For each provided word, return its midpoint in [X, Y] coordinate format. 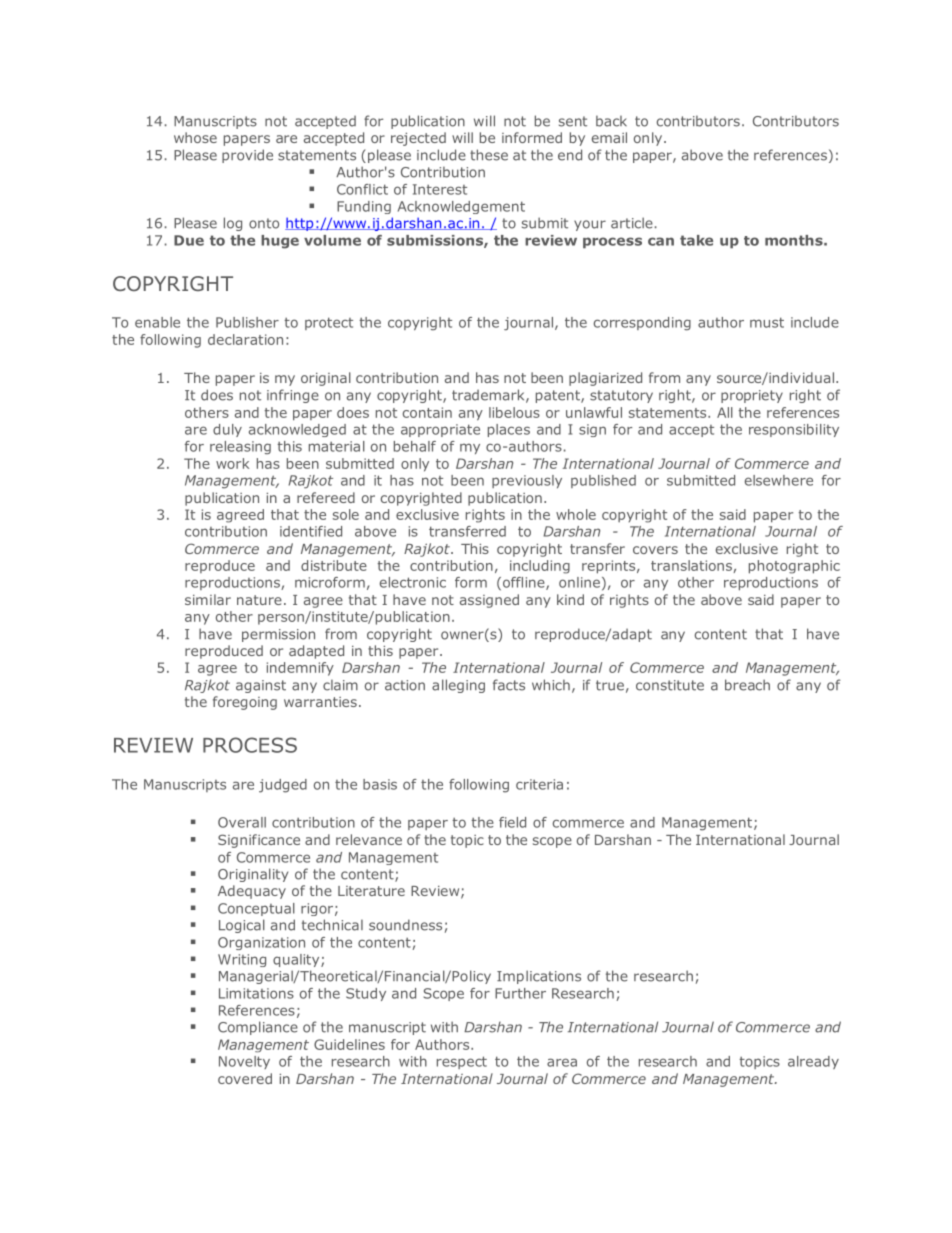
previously [527, 481]
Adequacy [252, 892]
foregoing [245, 703]
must [767, 322]
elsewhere [779, 480]
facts [509, 685]
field [512, 822]
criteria [539, 784]
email [609, 137]
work [232, 463]
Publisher [247, 322]
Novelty [244, 1062]
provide [247, 156]
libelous [514, 412]
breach [747, 685]
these [489, 155]
